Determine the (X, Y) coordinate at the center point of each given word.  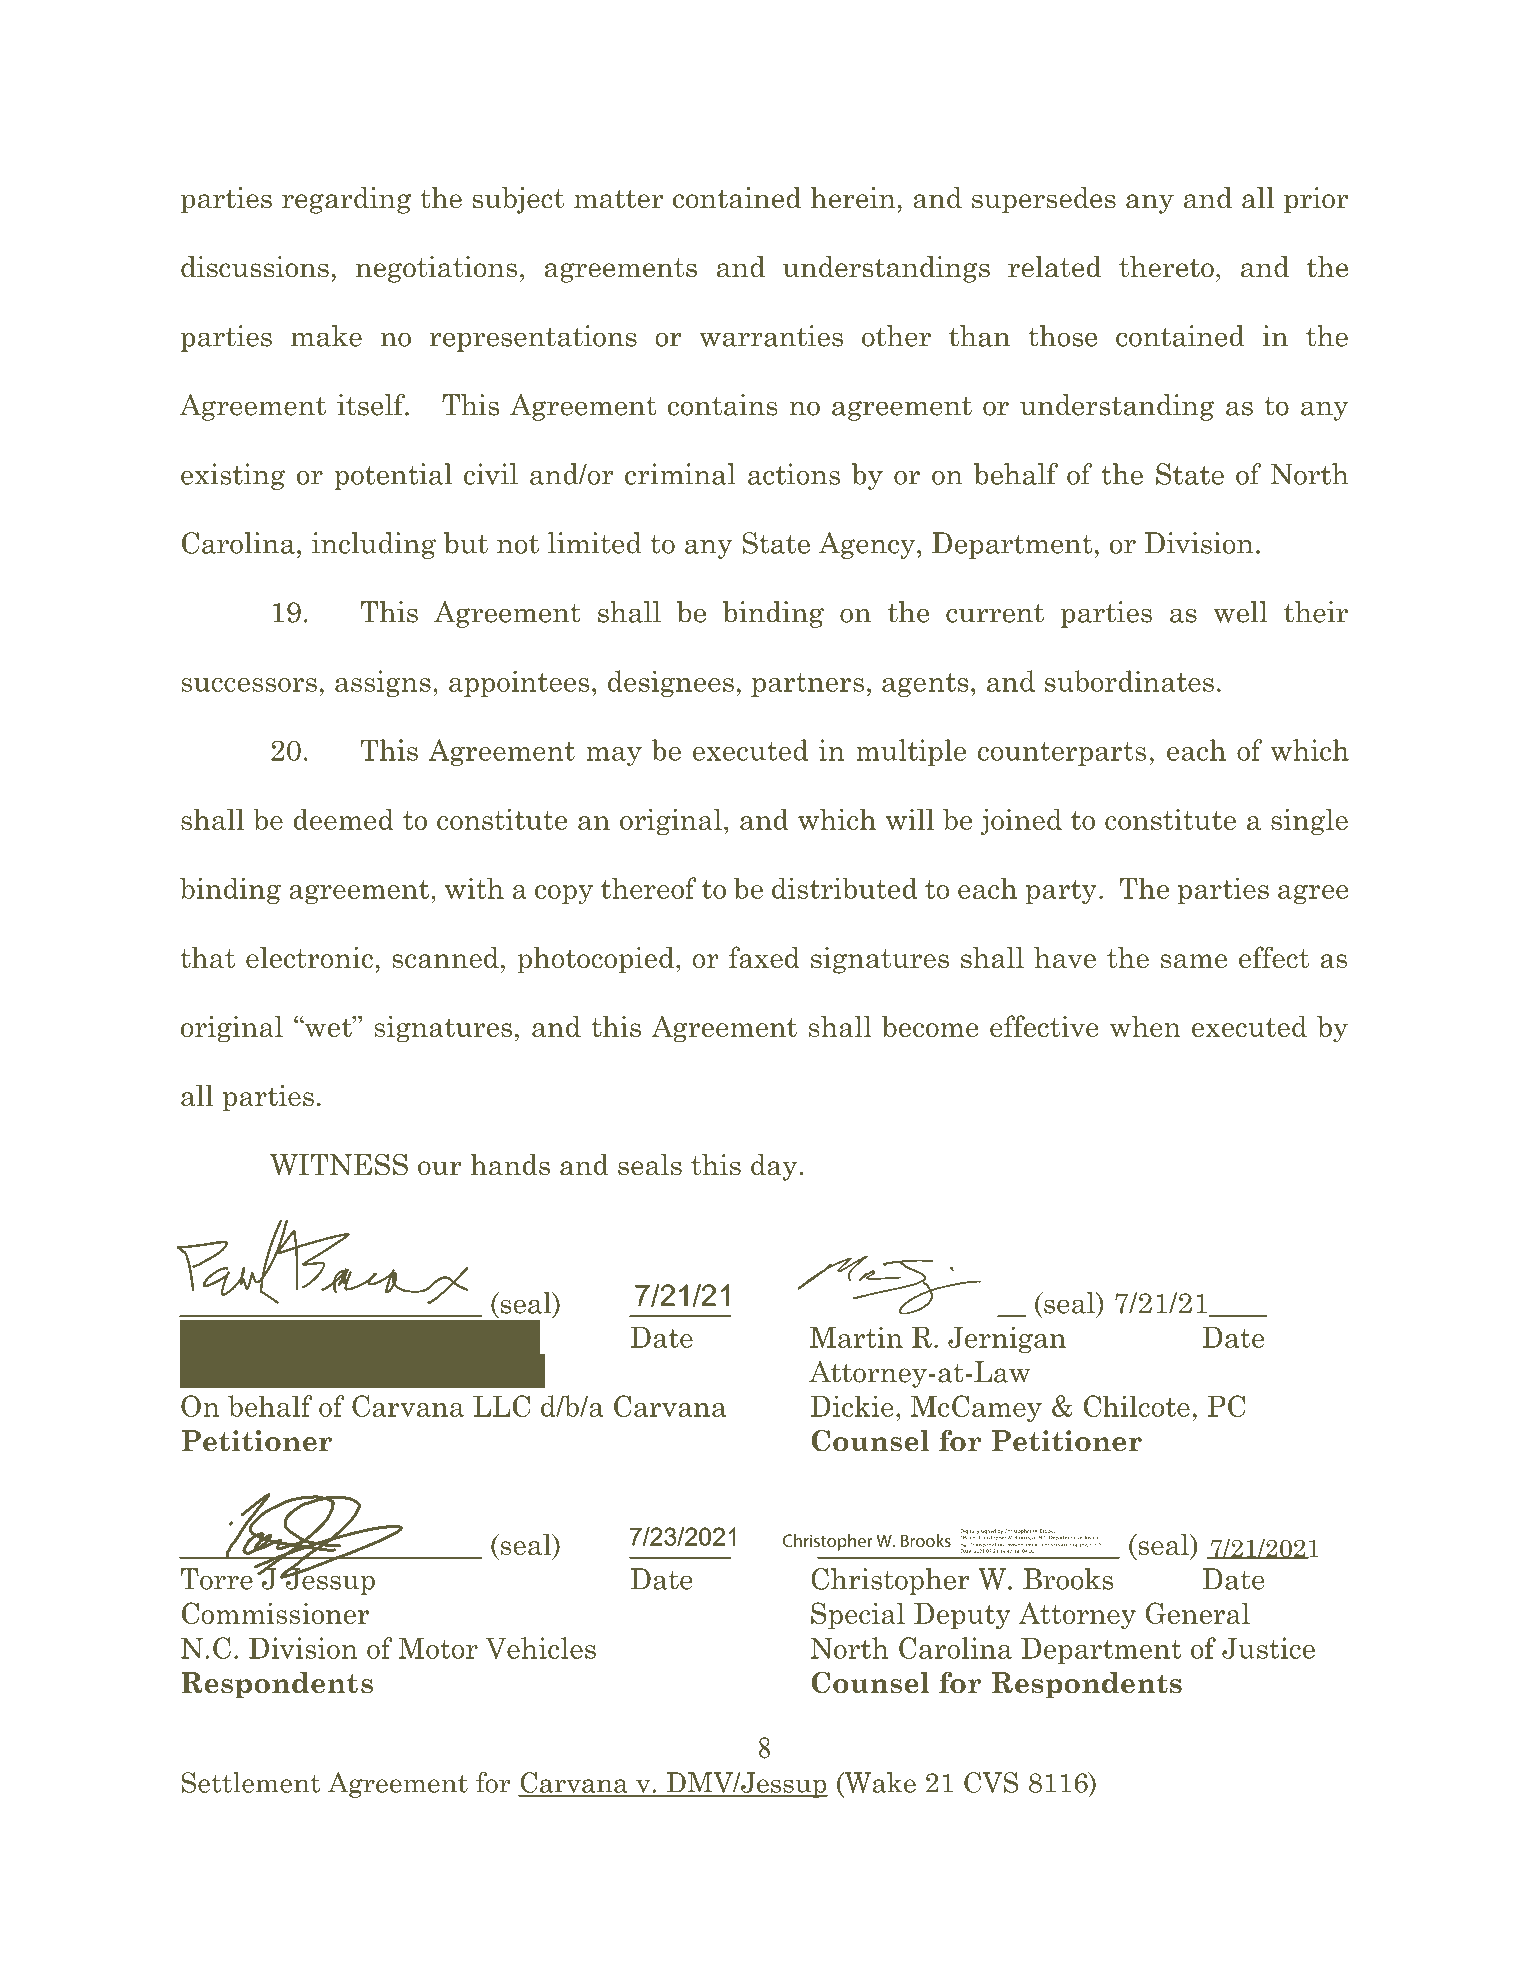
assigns (383, 683)
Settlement (250, 1782)
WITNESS (339, 1165)
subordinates (1129, 681)
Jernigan (1007, 1339)
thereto (1166, 267)
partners (807, 685)
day (774, 1167)
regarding (346, 200)
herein (854, 198)
